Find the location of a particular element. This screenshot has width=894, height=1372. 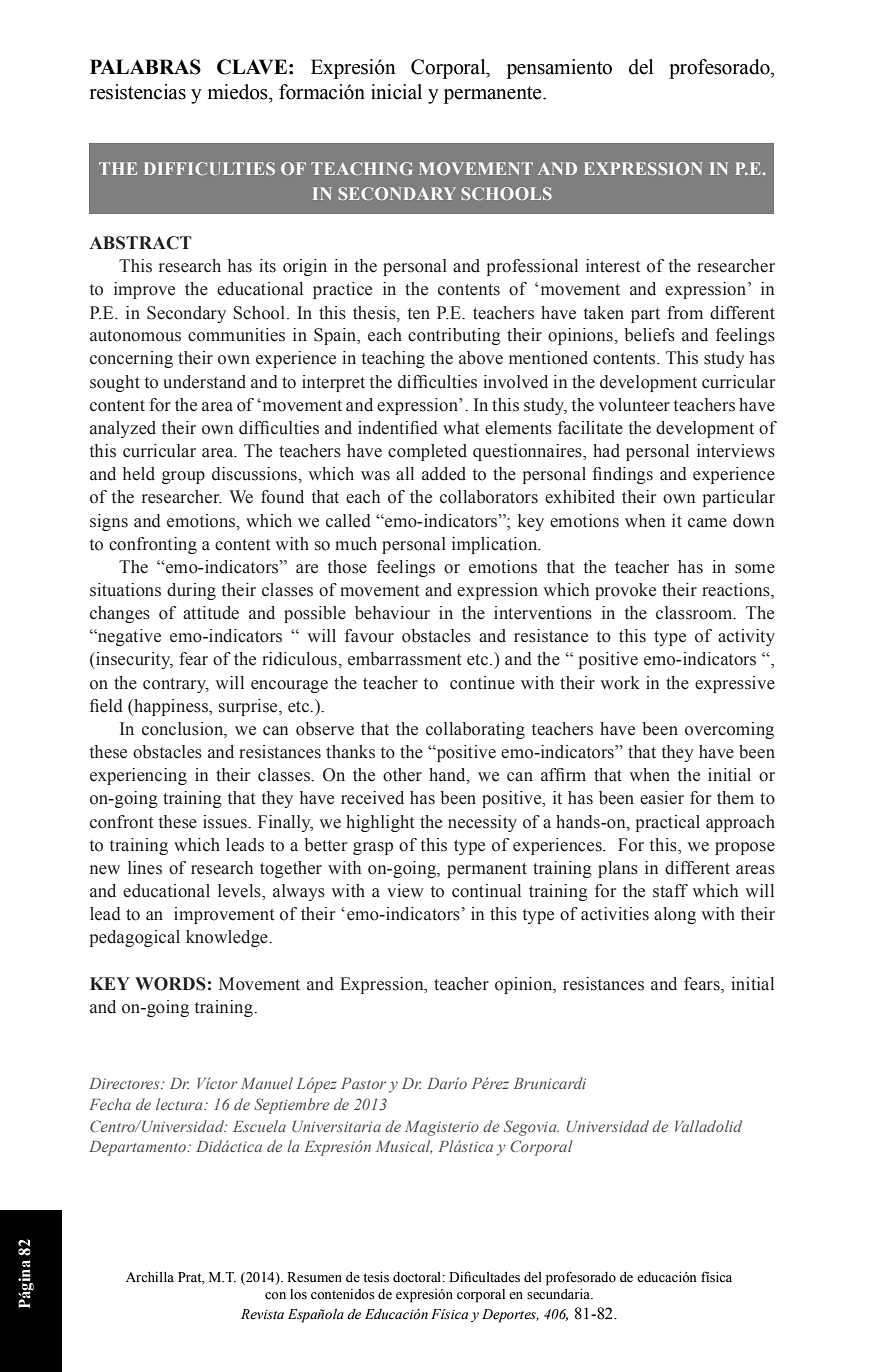

PALABRAS is located at coordinates (145, 67).
